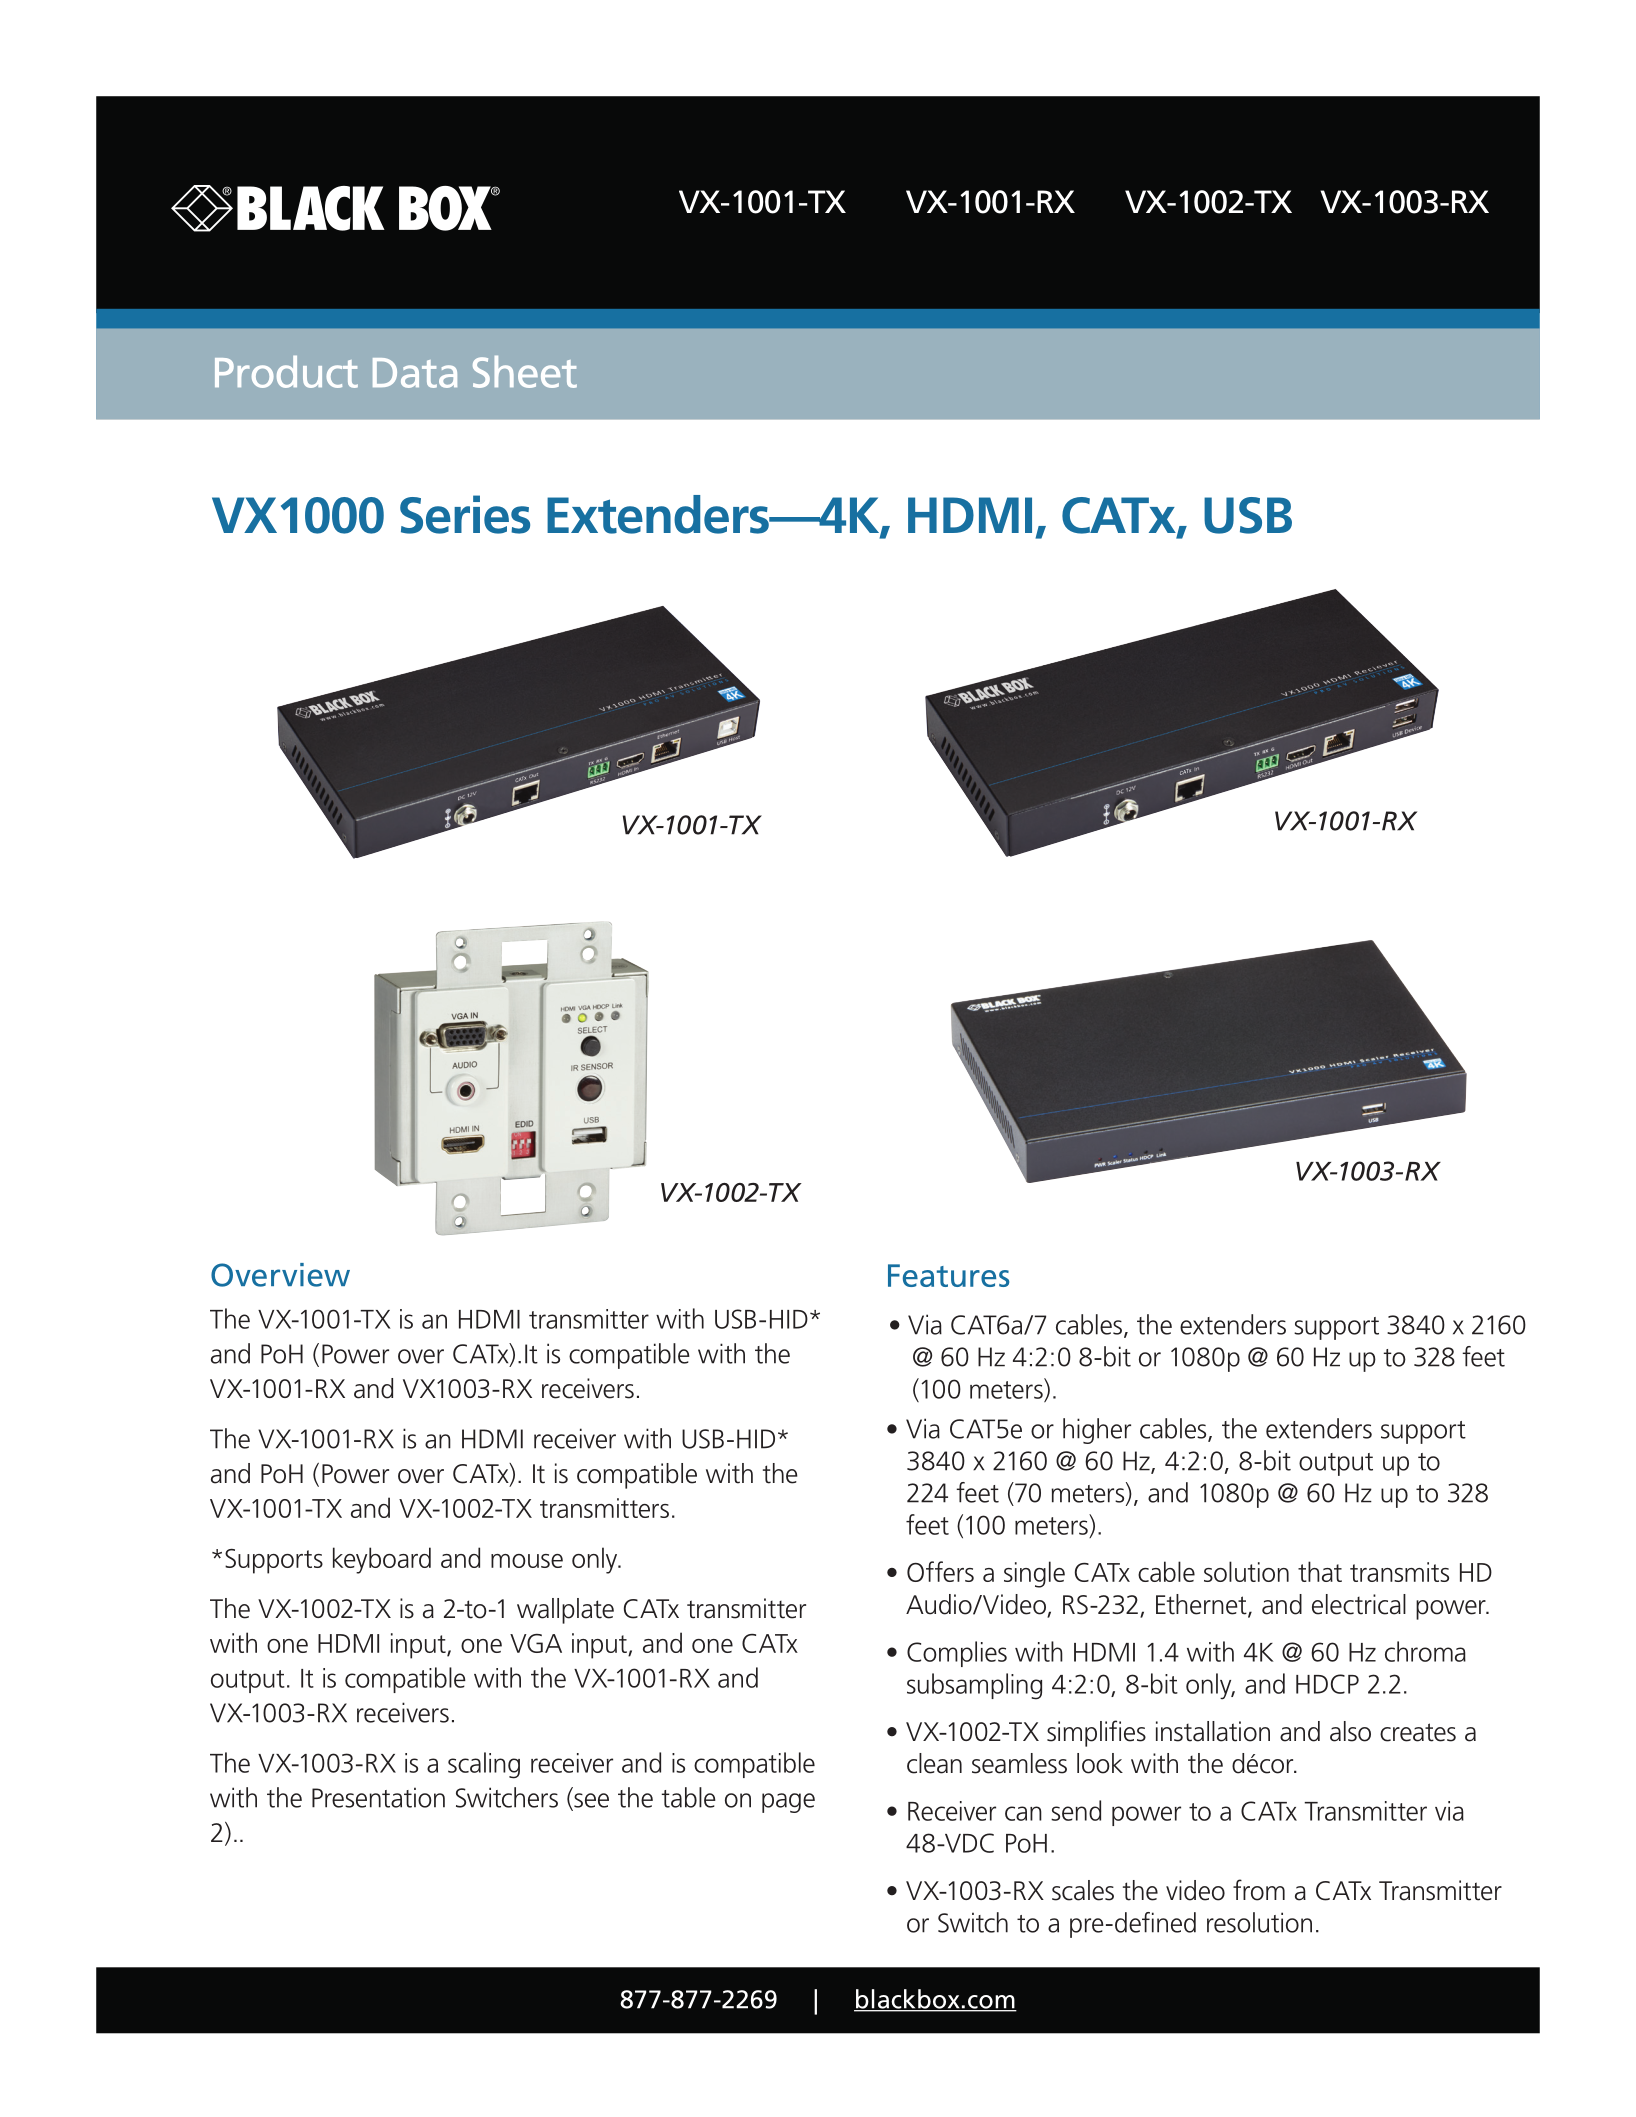 The width and height of the document is (1636, 2117). What do you see at coordinates (940, 1571) in the document?
I see `Offers` at bounding box center [940, 1571].
